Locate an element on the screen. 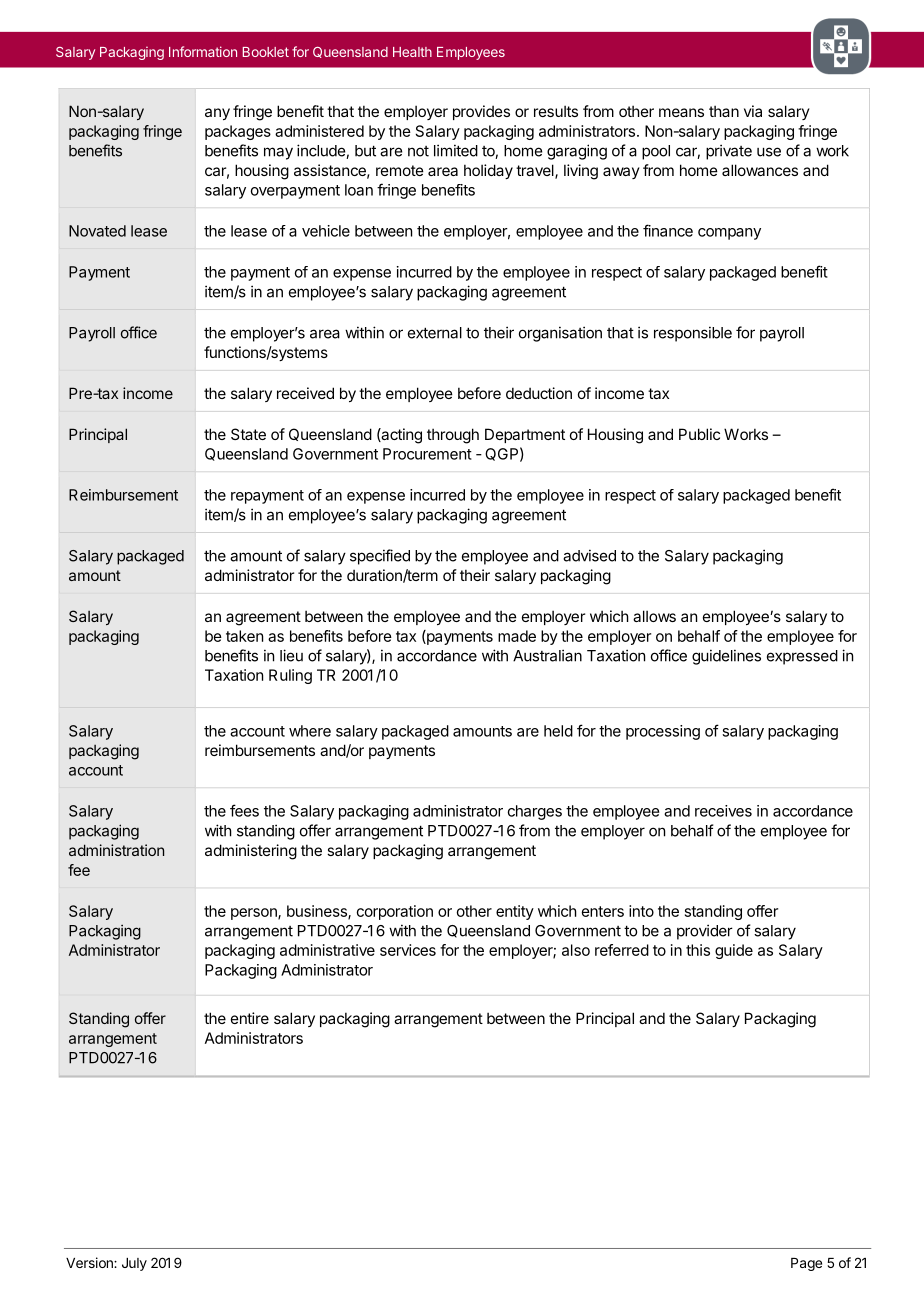  taken is located at coordinates (244, 636).
